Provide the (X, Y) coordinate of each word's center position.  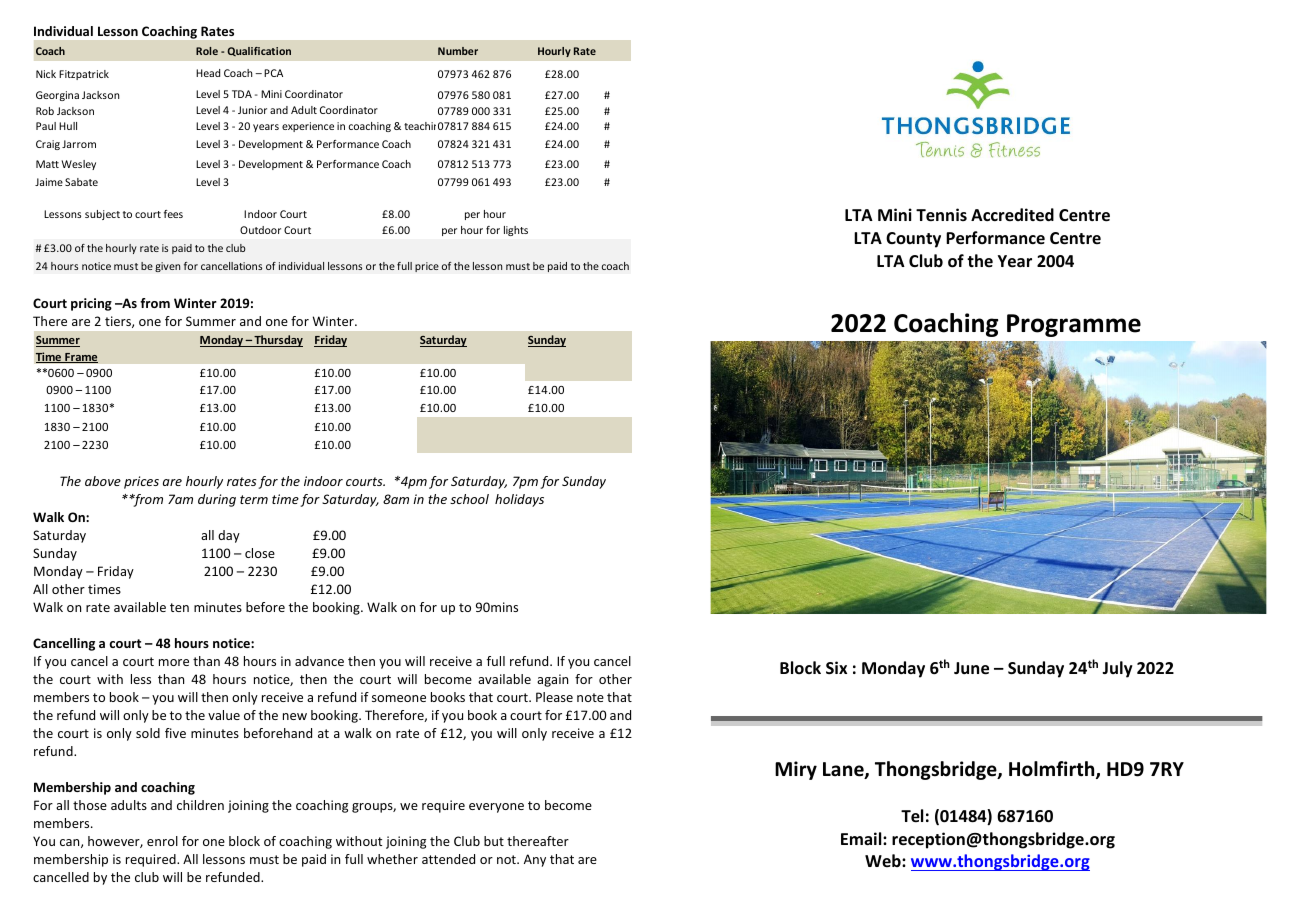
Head (208, 73)
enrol (162, 841)
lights (516, 231)
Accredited (1012, 215)
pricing (91, 304)
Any (535, 860)
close (260, 553)
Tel (912, 816)
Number (458, 51)
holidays (519, 500)
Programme (1074, 325)
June (971, 668)
